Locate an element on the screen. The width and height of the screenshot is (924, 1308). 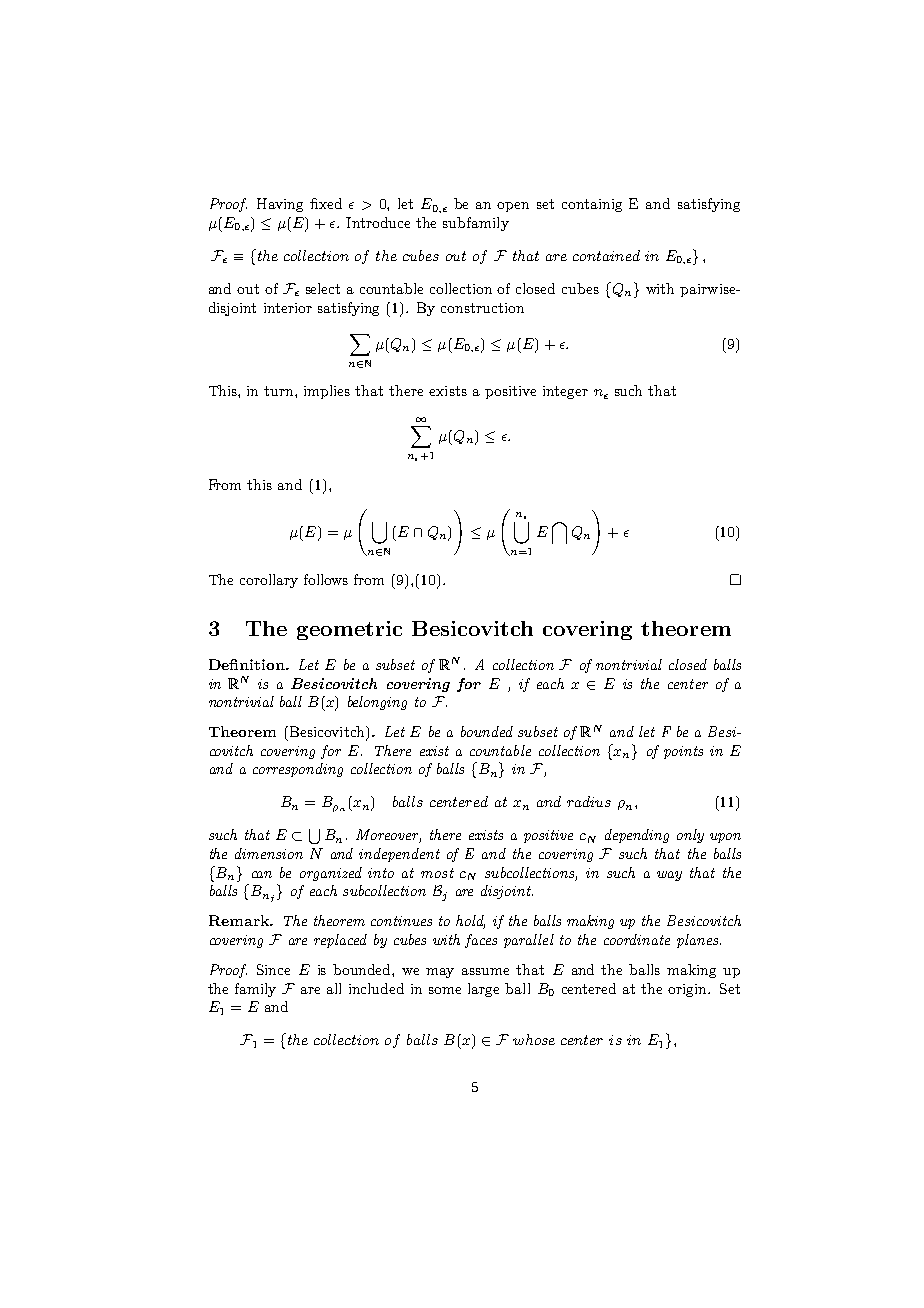
integer is located at coordinates (565, 392).
